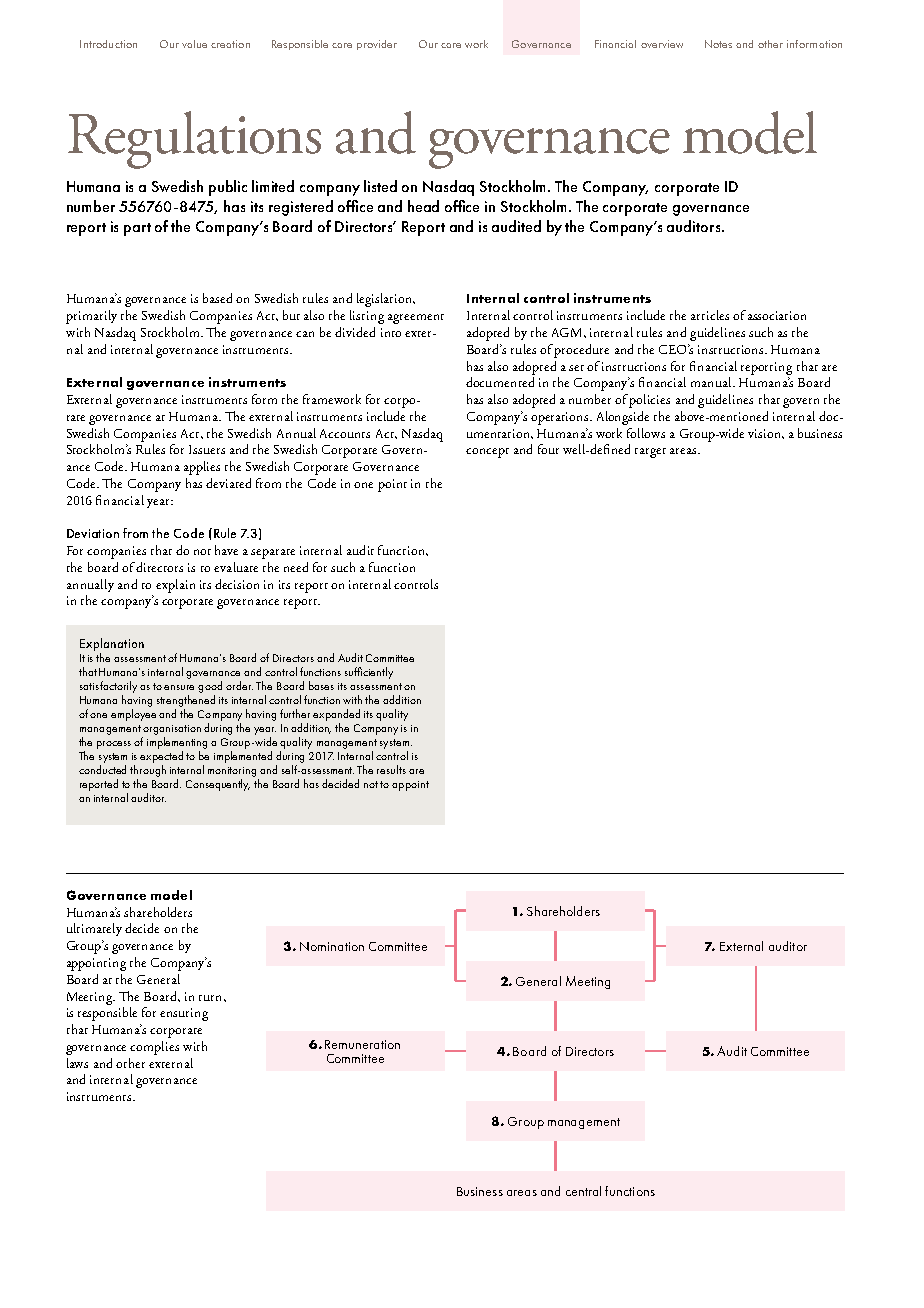 This screenshot has height=1308, width=924. Describe the element at coordinates (391, 769) in the screenshot. I see `results` at that location.
